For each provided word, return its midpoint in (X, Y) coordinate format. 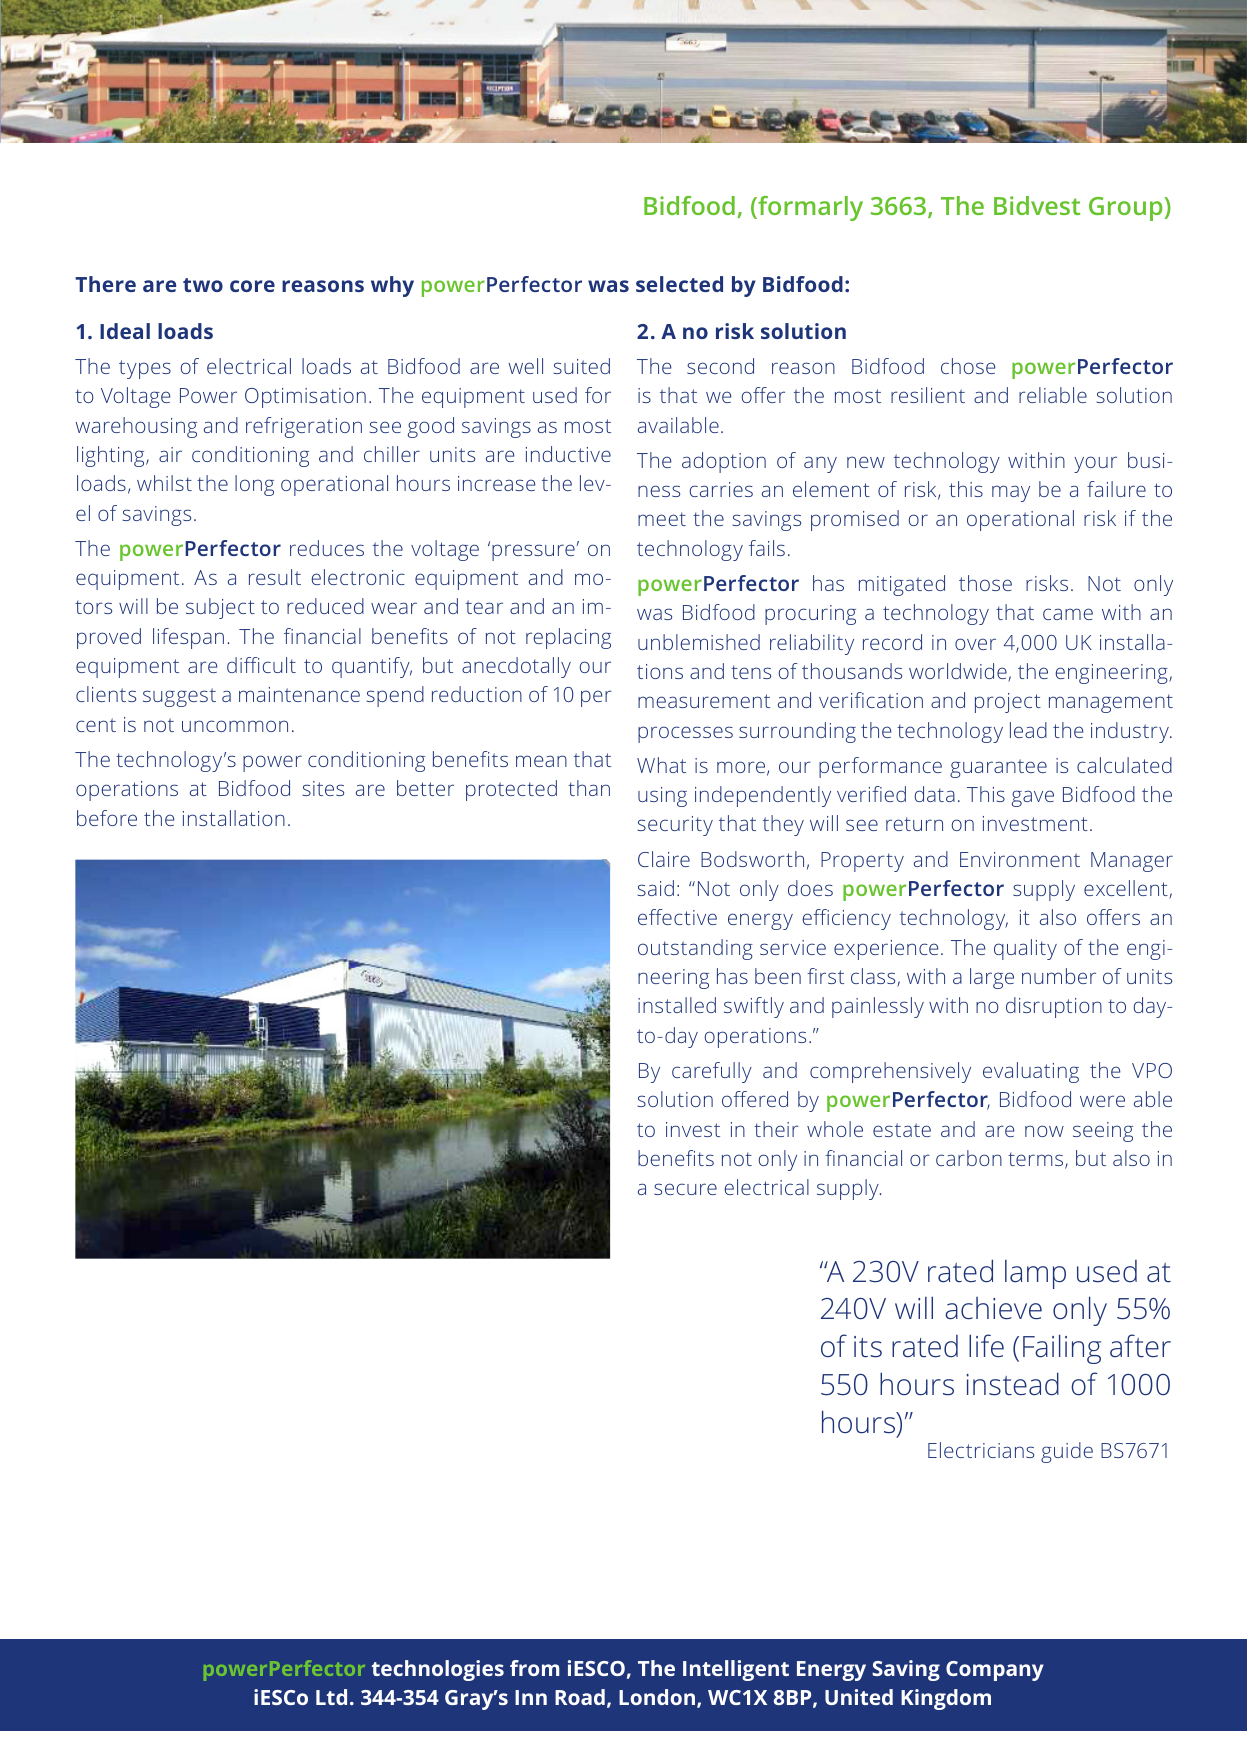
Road (580, 1697)
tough (194, 616)
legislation (475, 616)
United (859, 1697)
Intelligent (736, 1670)
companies (530, 569)
